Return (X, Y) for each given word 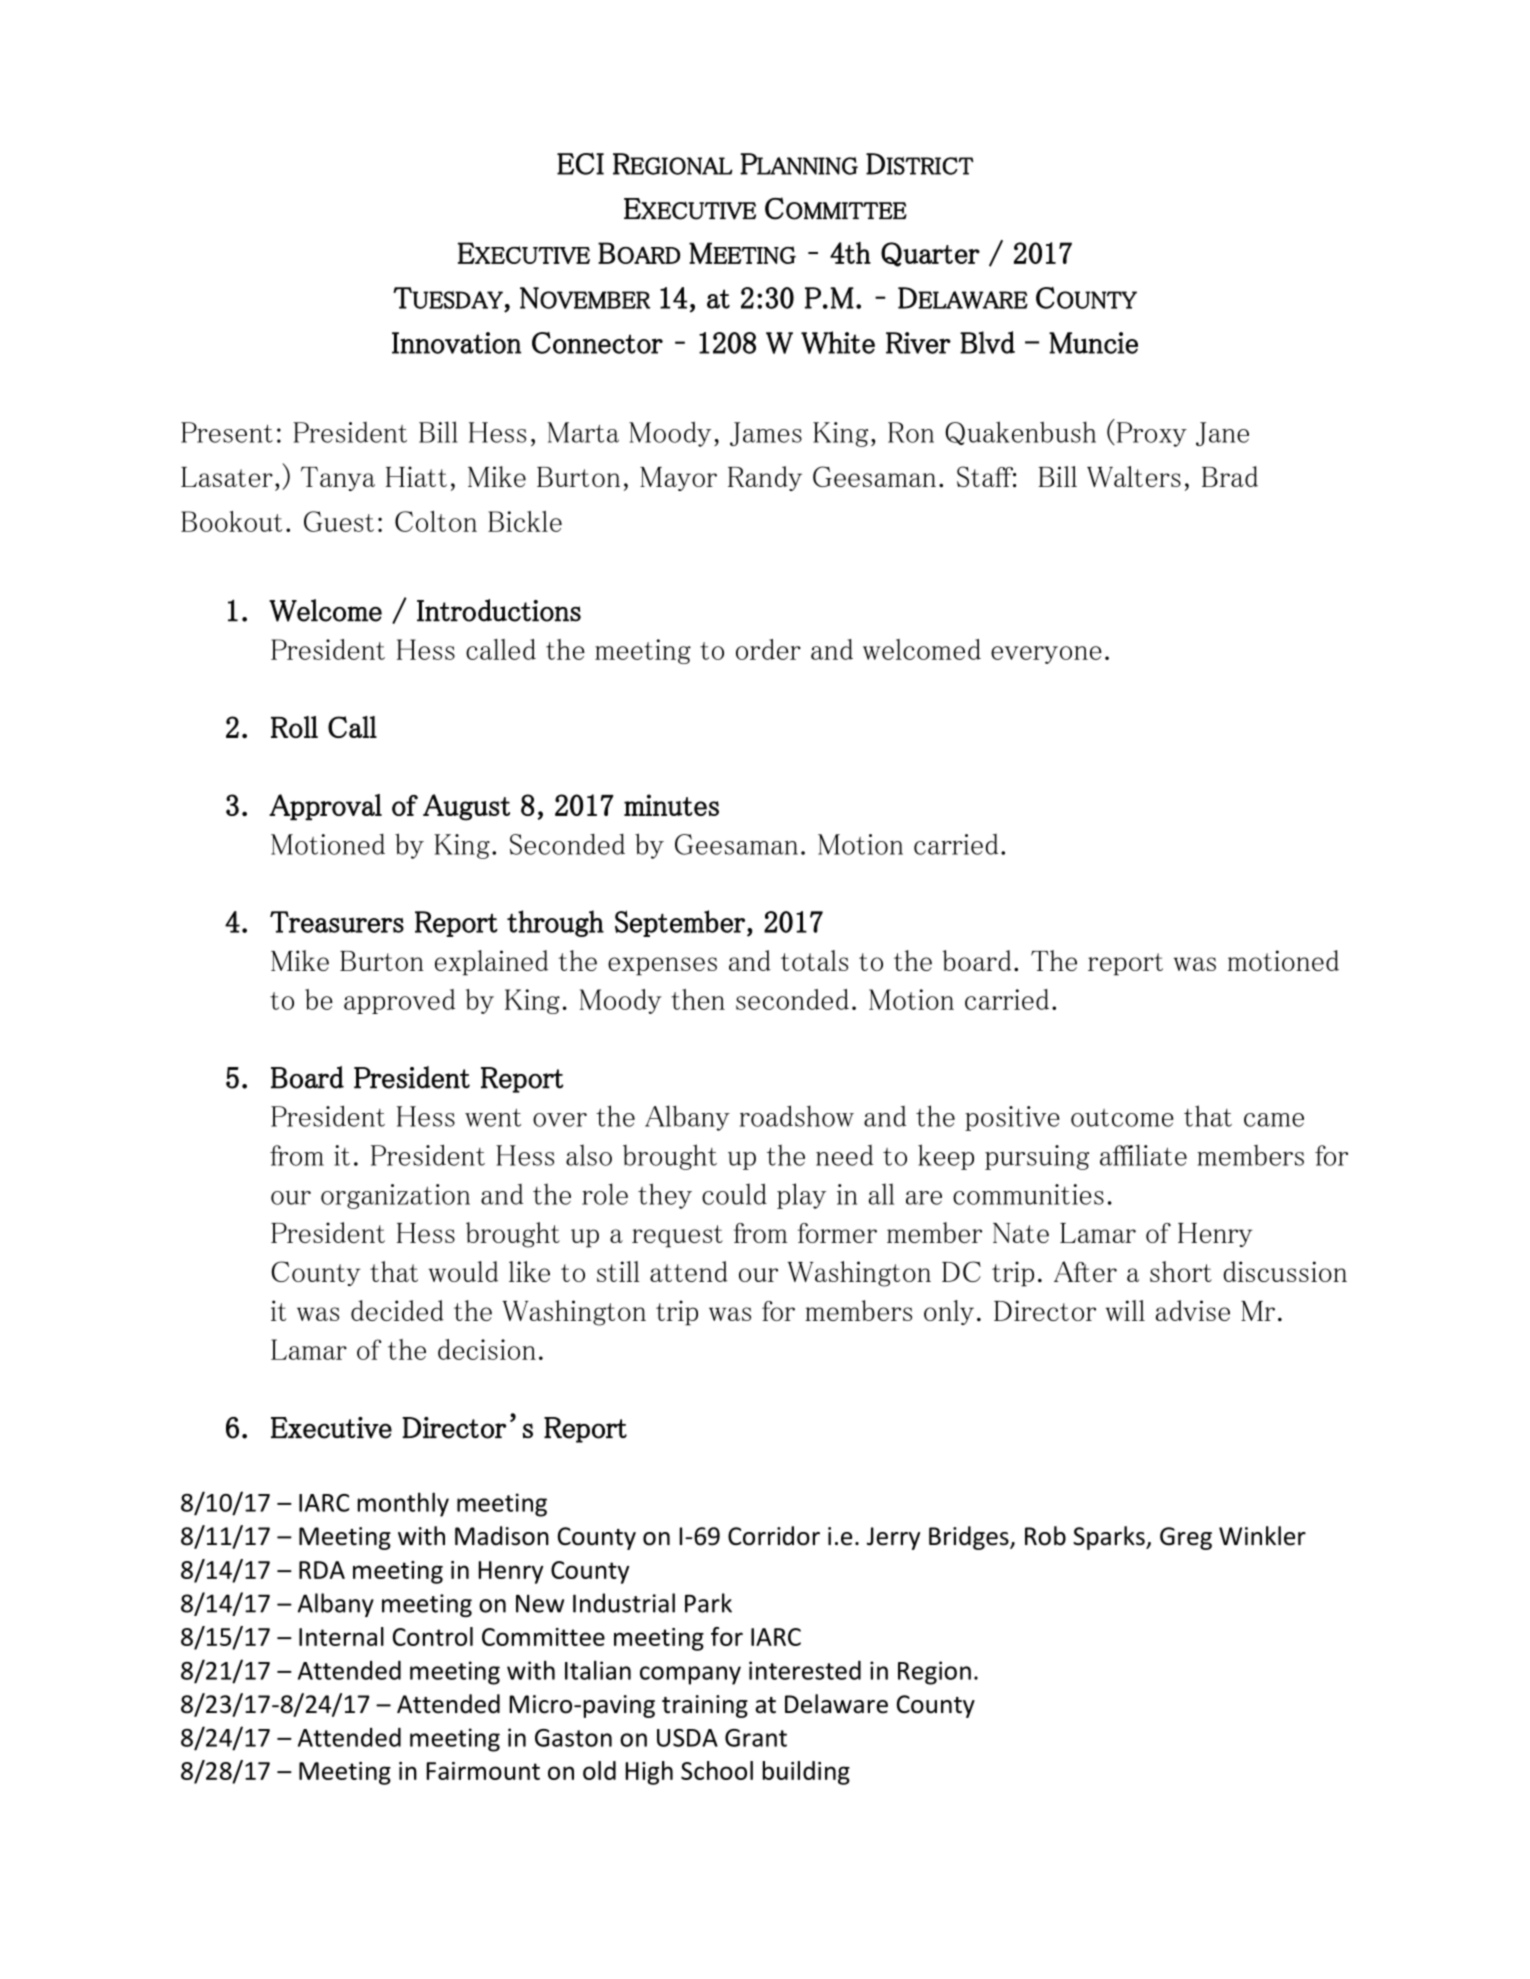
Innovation (456, 343)
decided (397, 1310)
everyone (1046, 655)
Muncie (1093, 343)
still (618, 1271)
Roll (294, 727)
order (768, 649)
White (838, 342)
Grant (756, 1738)
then (698, 999)
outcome (1122, 1118)
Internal (341, 1636)
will (1125, 1310)
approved (399, 1001)
